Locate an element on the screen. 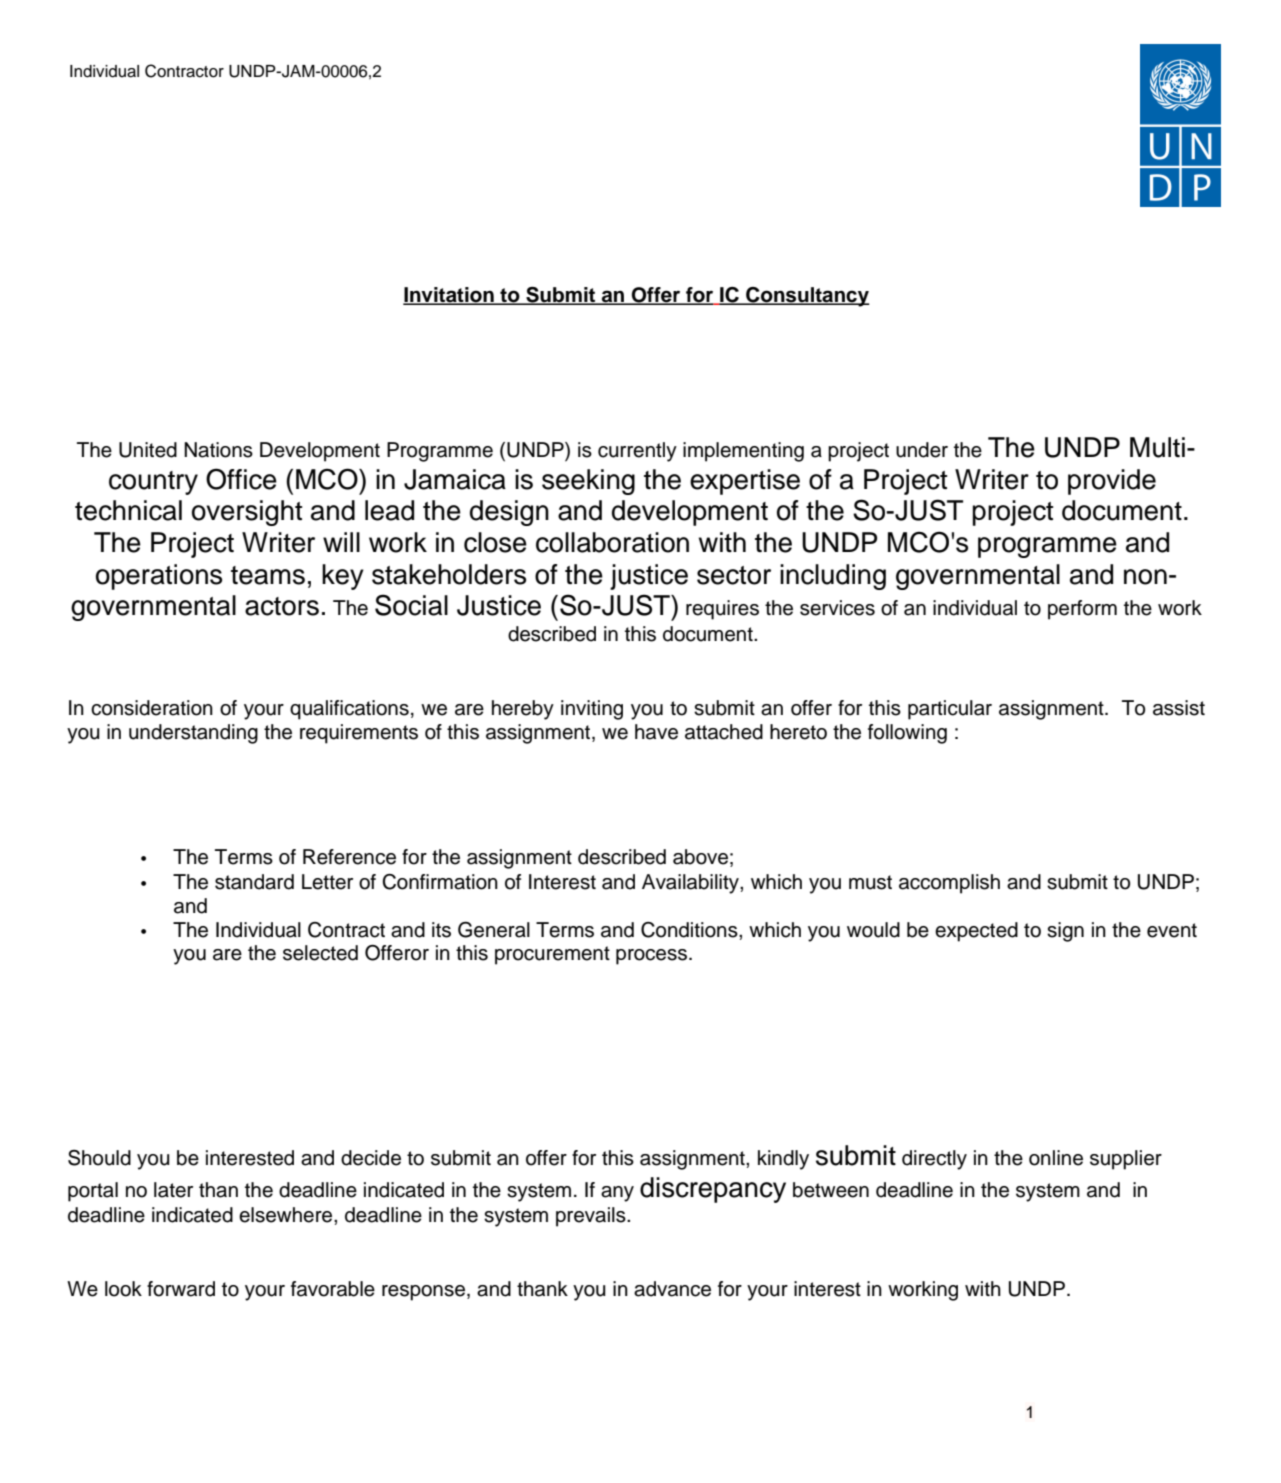 This screenshot has width=1281, height=1483. expected is located at coordinates (976, 932).
